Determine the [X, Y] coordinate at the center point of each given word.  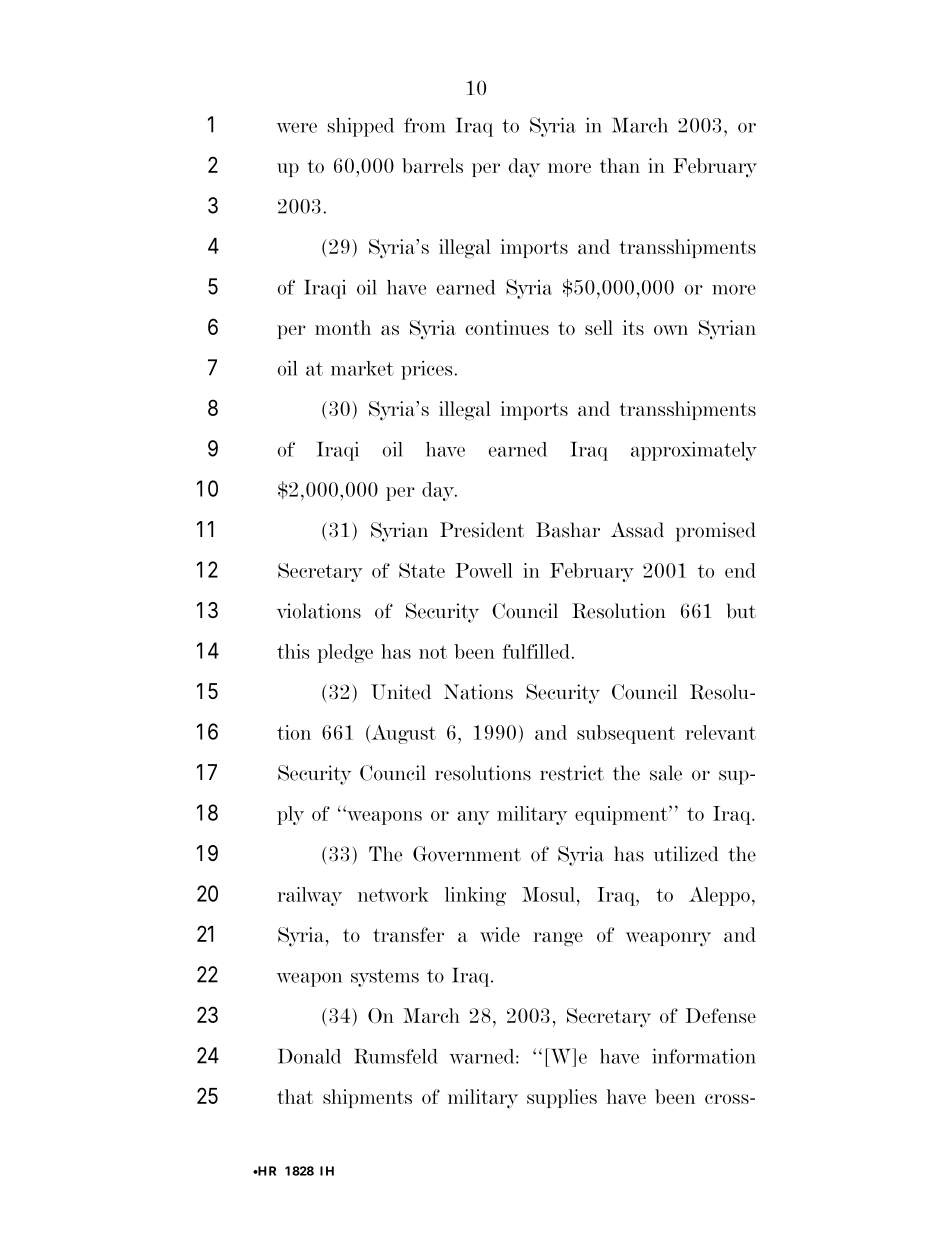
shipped [361, 127]
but [741, 611]
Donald [309, 1056]
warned [483, 1056]
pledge [345, 653]
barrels [432, 165]
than [620, 165]
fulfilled [536, 651]
